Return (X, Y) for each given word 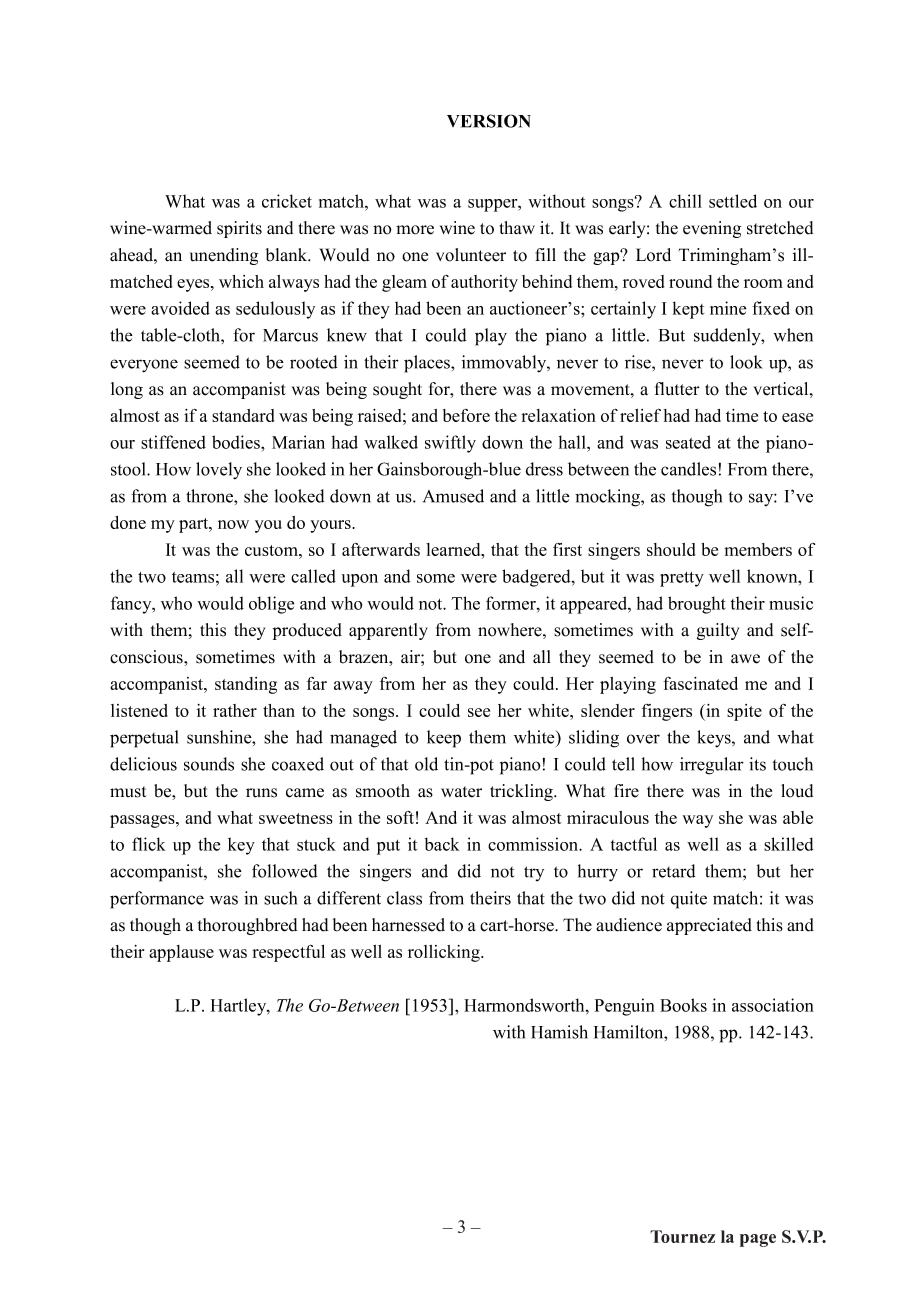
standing (246, 685)
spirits (239, 229)
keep (444, 739)
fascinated (700, 683)
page (758, 1240)
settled (733, 201)
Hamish (559, 1032)
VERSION (489, 121)
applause (181, 953)
